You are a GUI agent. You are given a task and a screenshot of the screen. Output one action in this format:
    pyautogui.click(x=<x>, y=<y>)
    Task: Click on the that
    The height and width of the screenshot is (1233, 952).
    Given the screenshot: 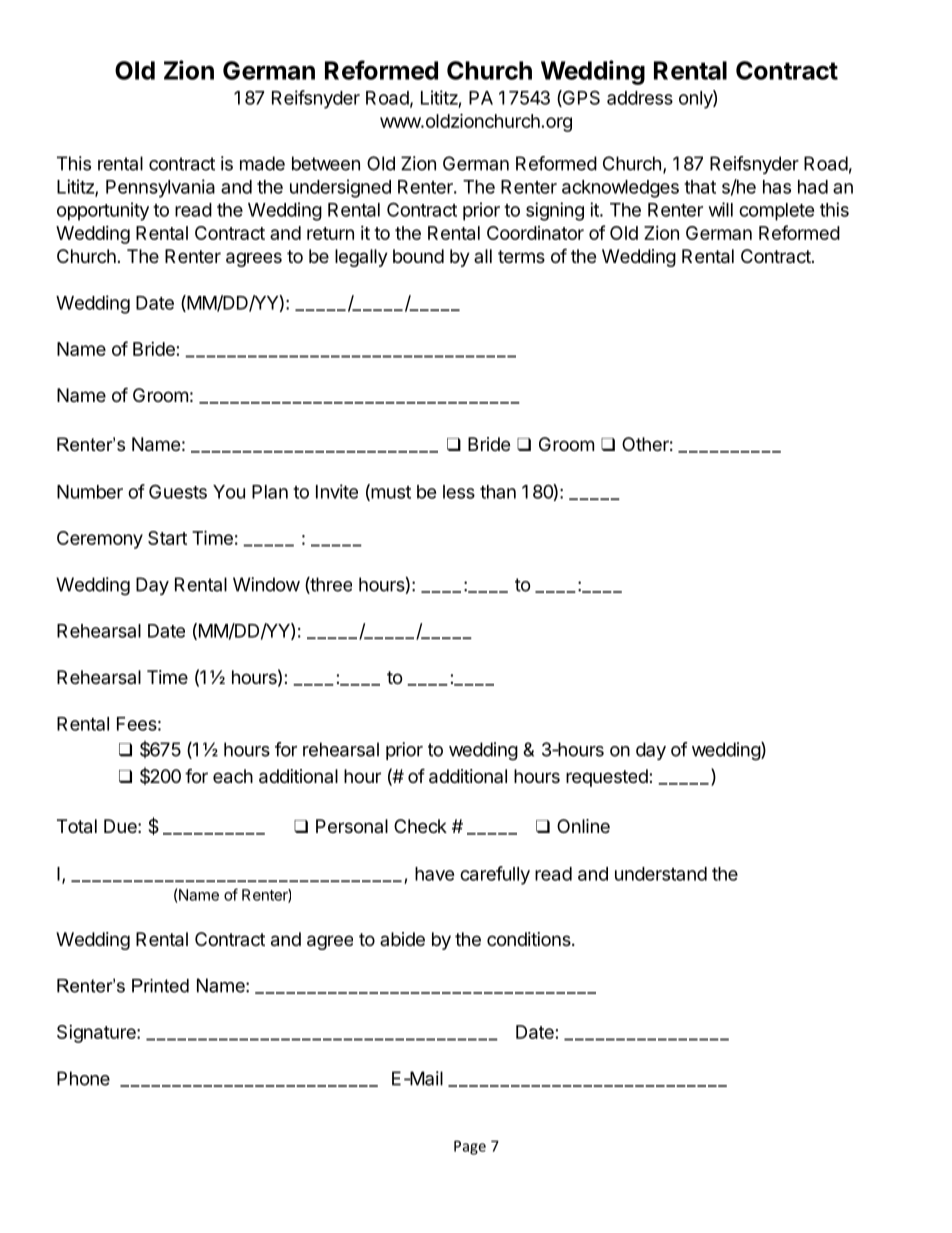 What is the action you would take?
    pyautogui.click(x=700, y=187)
